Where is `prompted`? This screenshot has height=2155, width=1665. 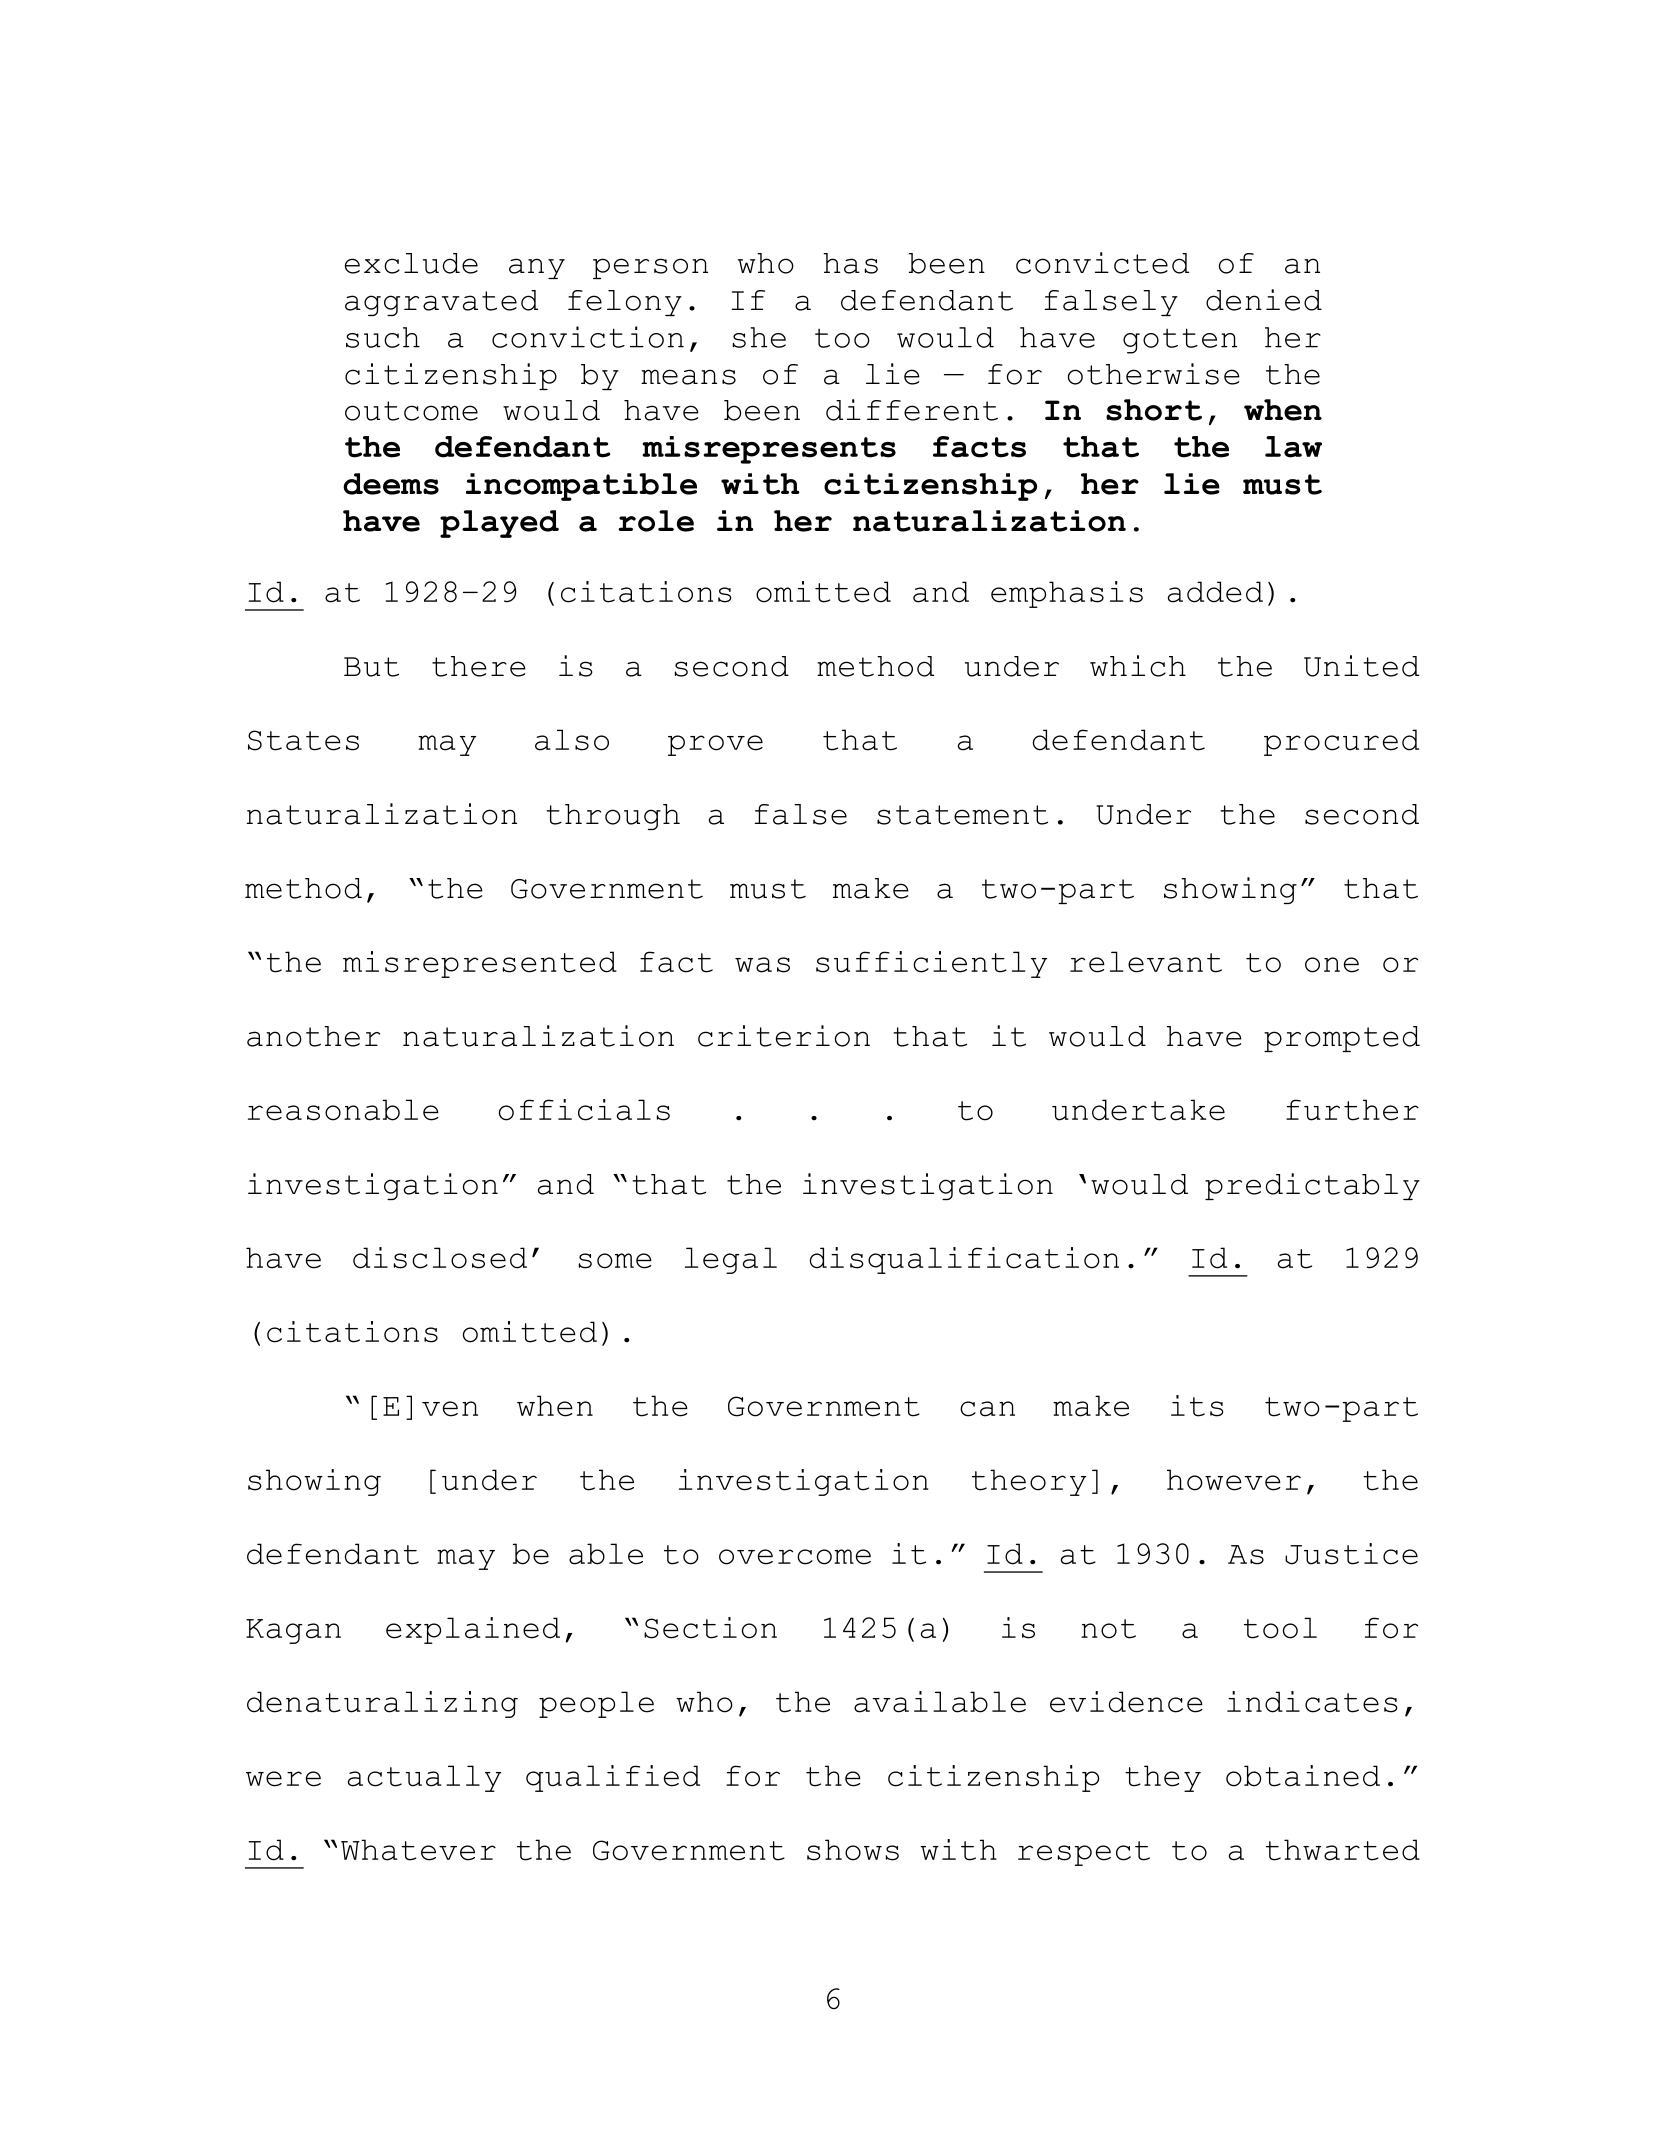
prompted is located at coordinates (1342, 1039).
